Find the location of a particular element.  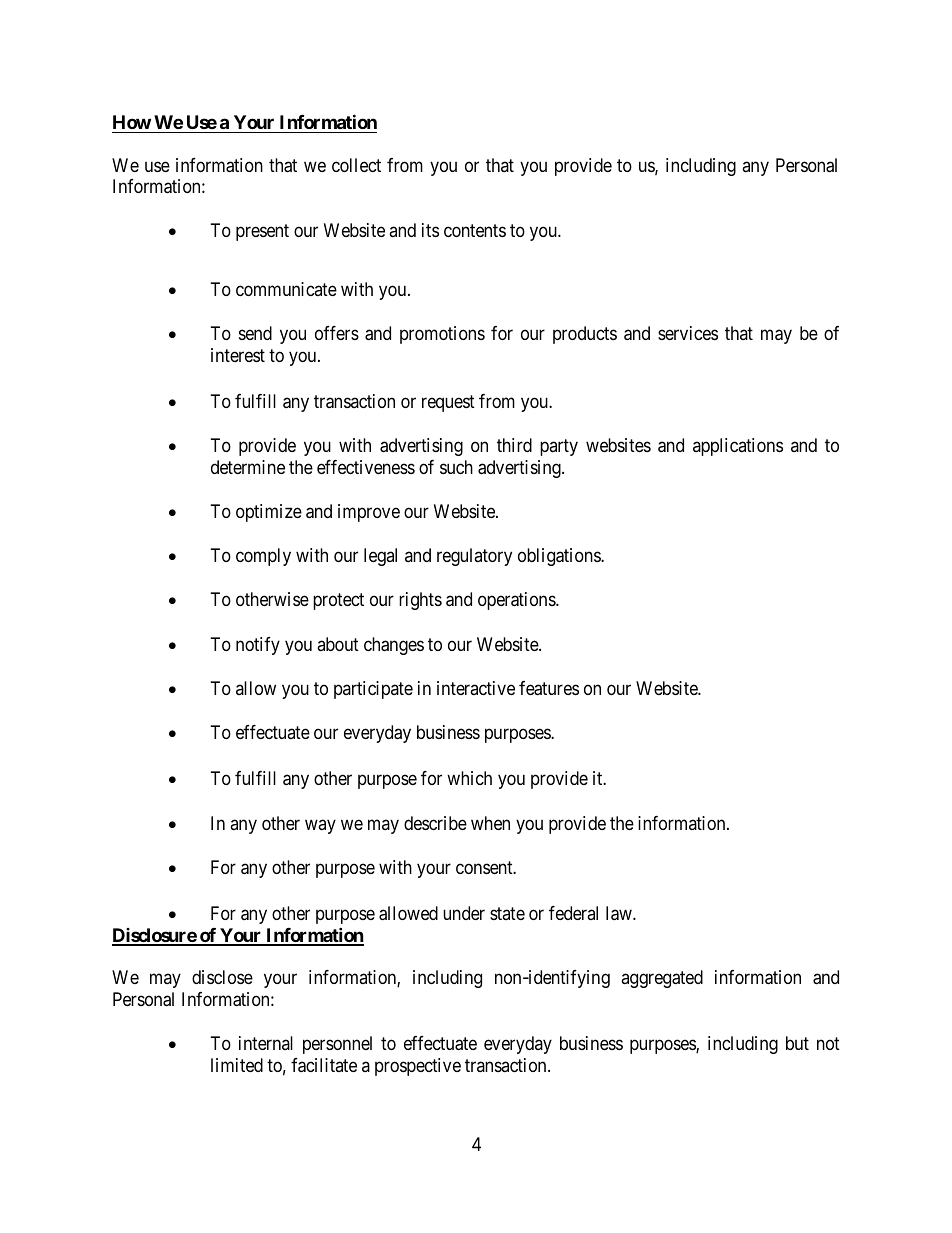

comply is located at coordinates (263, 557).
